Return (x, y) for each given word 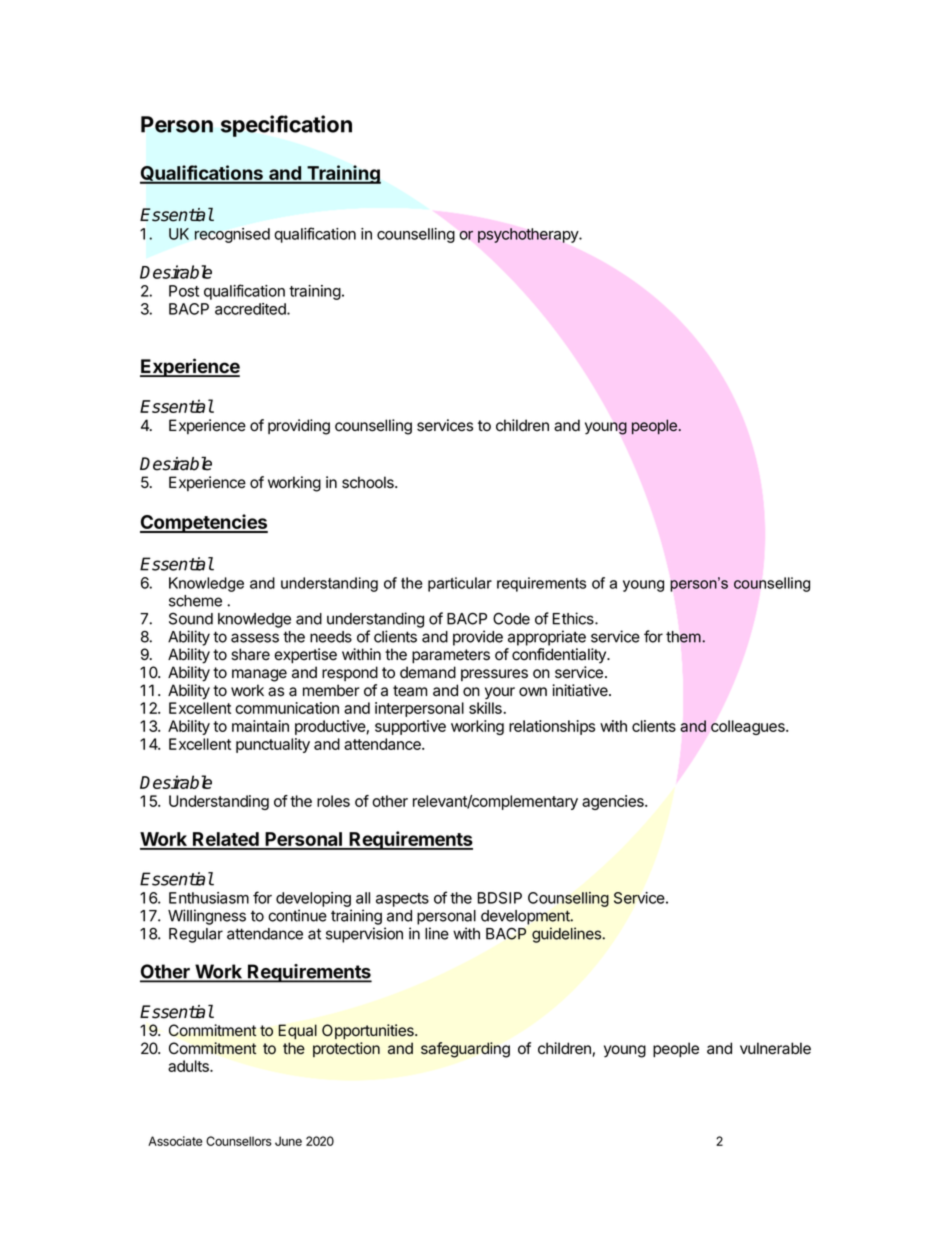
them (684, 637)
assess (255, 638)
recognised (232, 235)
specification (286, 126)
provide (478, 638)
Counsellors (239, 1141)
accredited (251, 309)
